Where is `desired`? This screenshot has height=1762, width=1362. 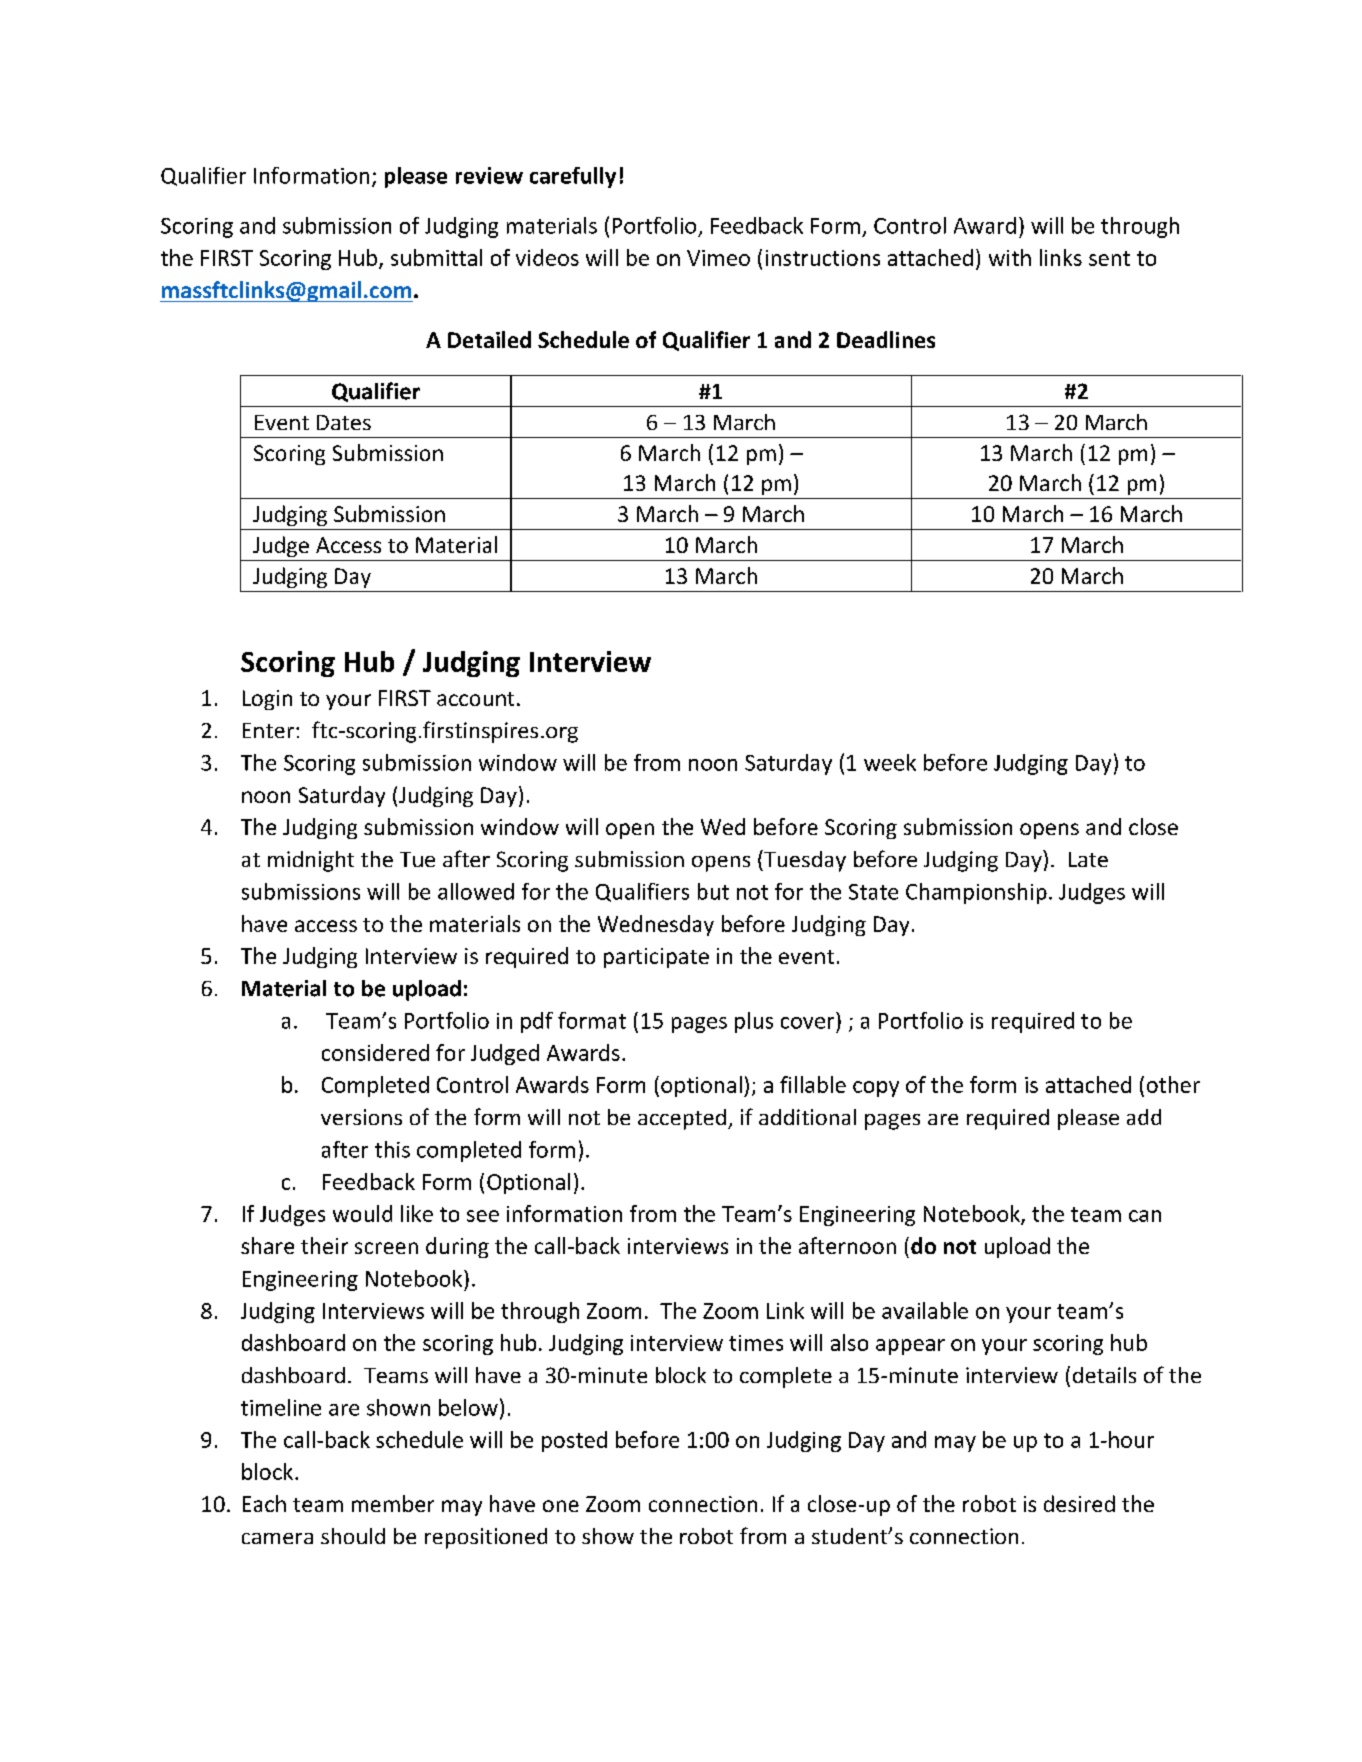 desired is located at coordinates (1079, 1503).
